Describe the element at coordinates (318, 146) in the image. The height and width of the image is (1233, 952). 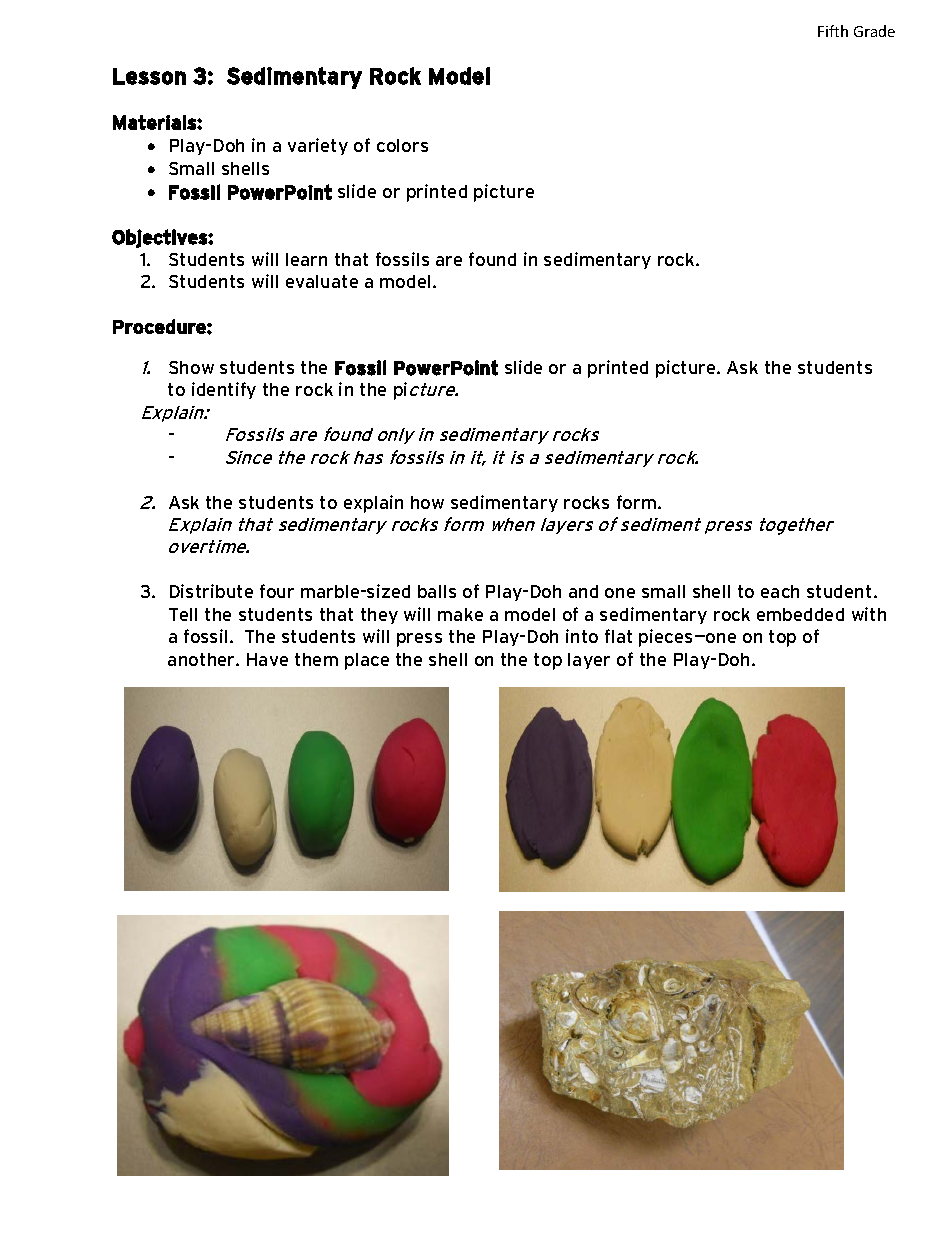
I see `variety` at that location.
